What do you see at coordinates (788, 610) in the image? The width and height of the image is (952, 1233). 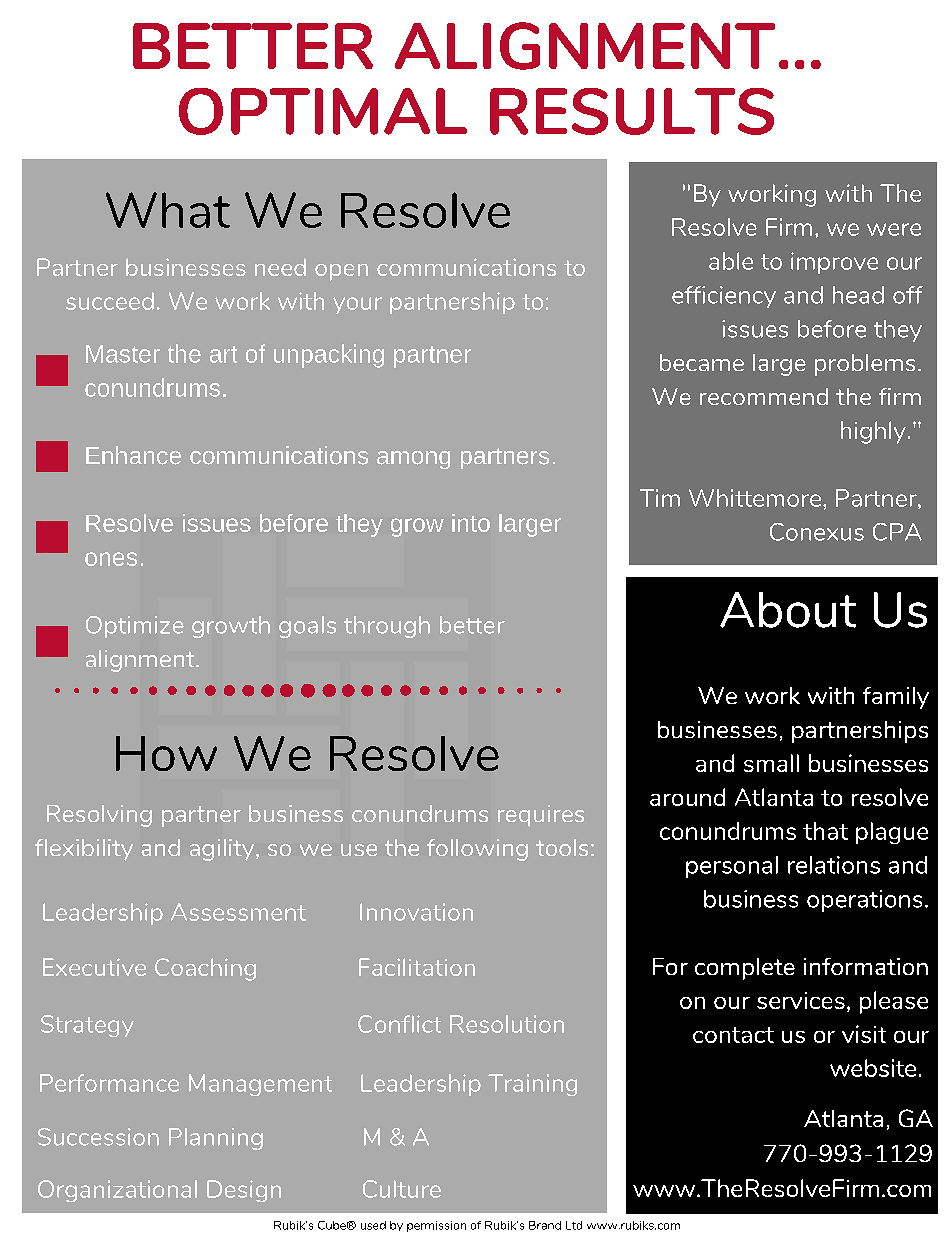 I see `About` at bounding box center [788, 610].
